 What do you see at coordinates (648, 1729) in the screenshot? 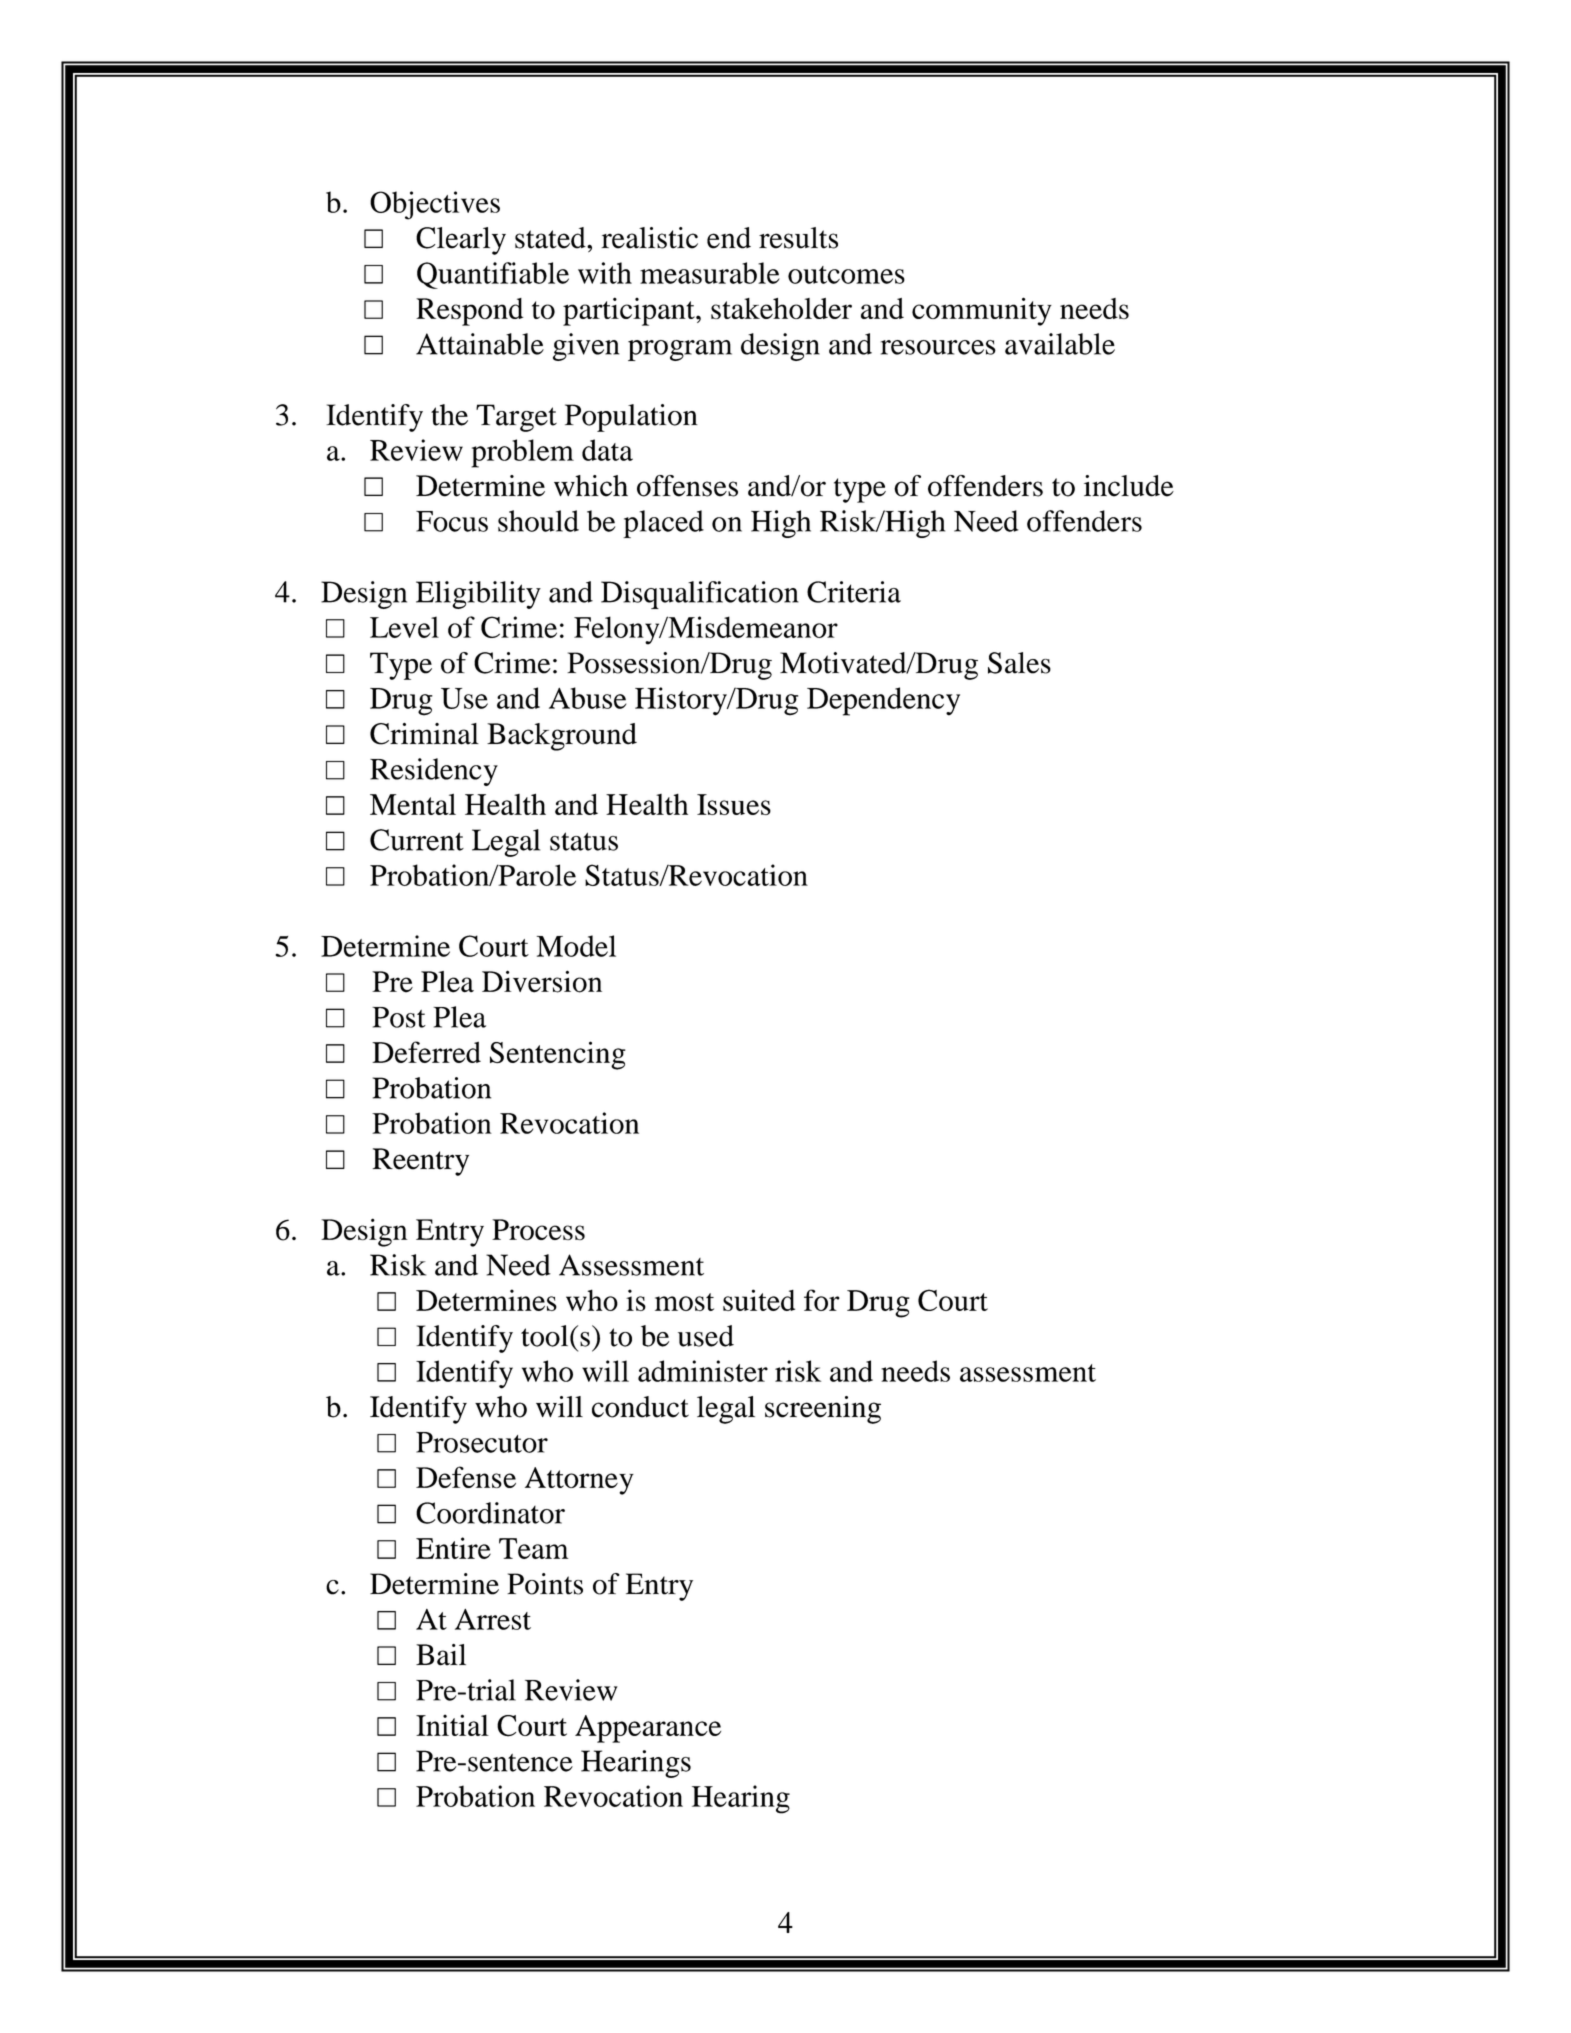
I see `Appearance` at bounding box center [648, 1729].
